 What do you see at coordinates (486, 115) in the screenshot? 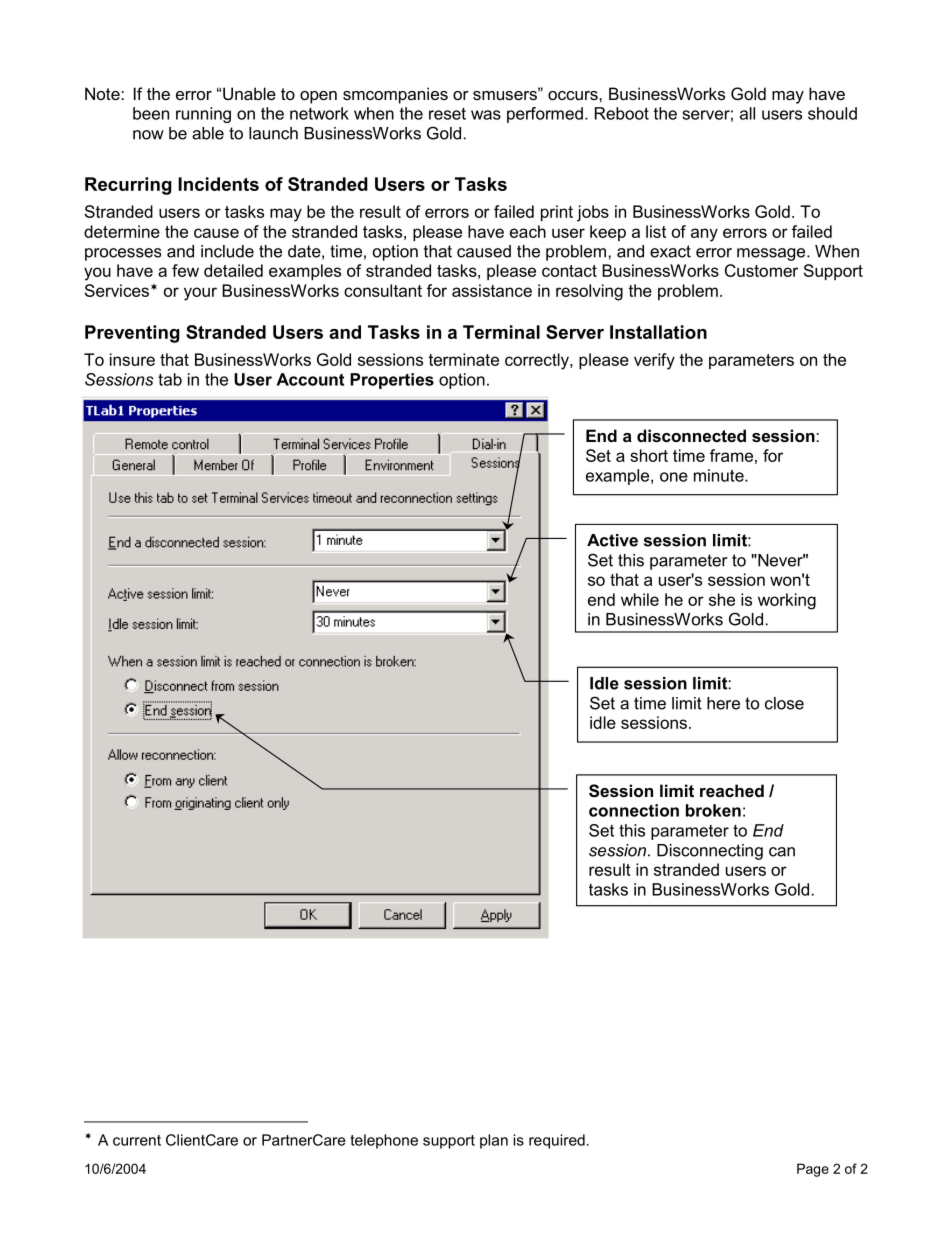
I see `was` at bounding box center [486, 115].
